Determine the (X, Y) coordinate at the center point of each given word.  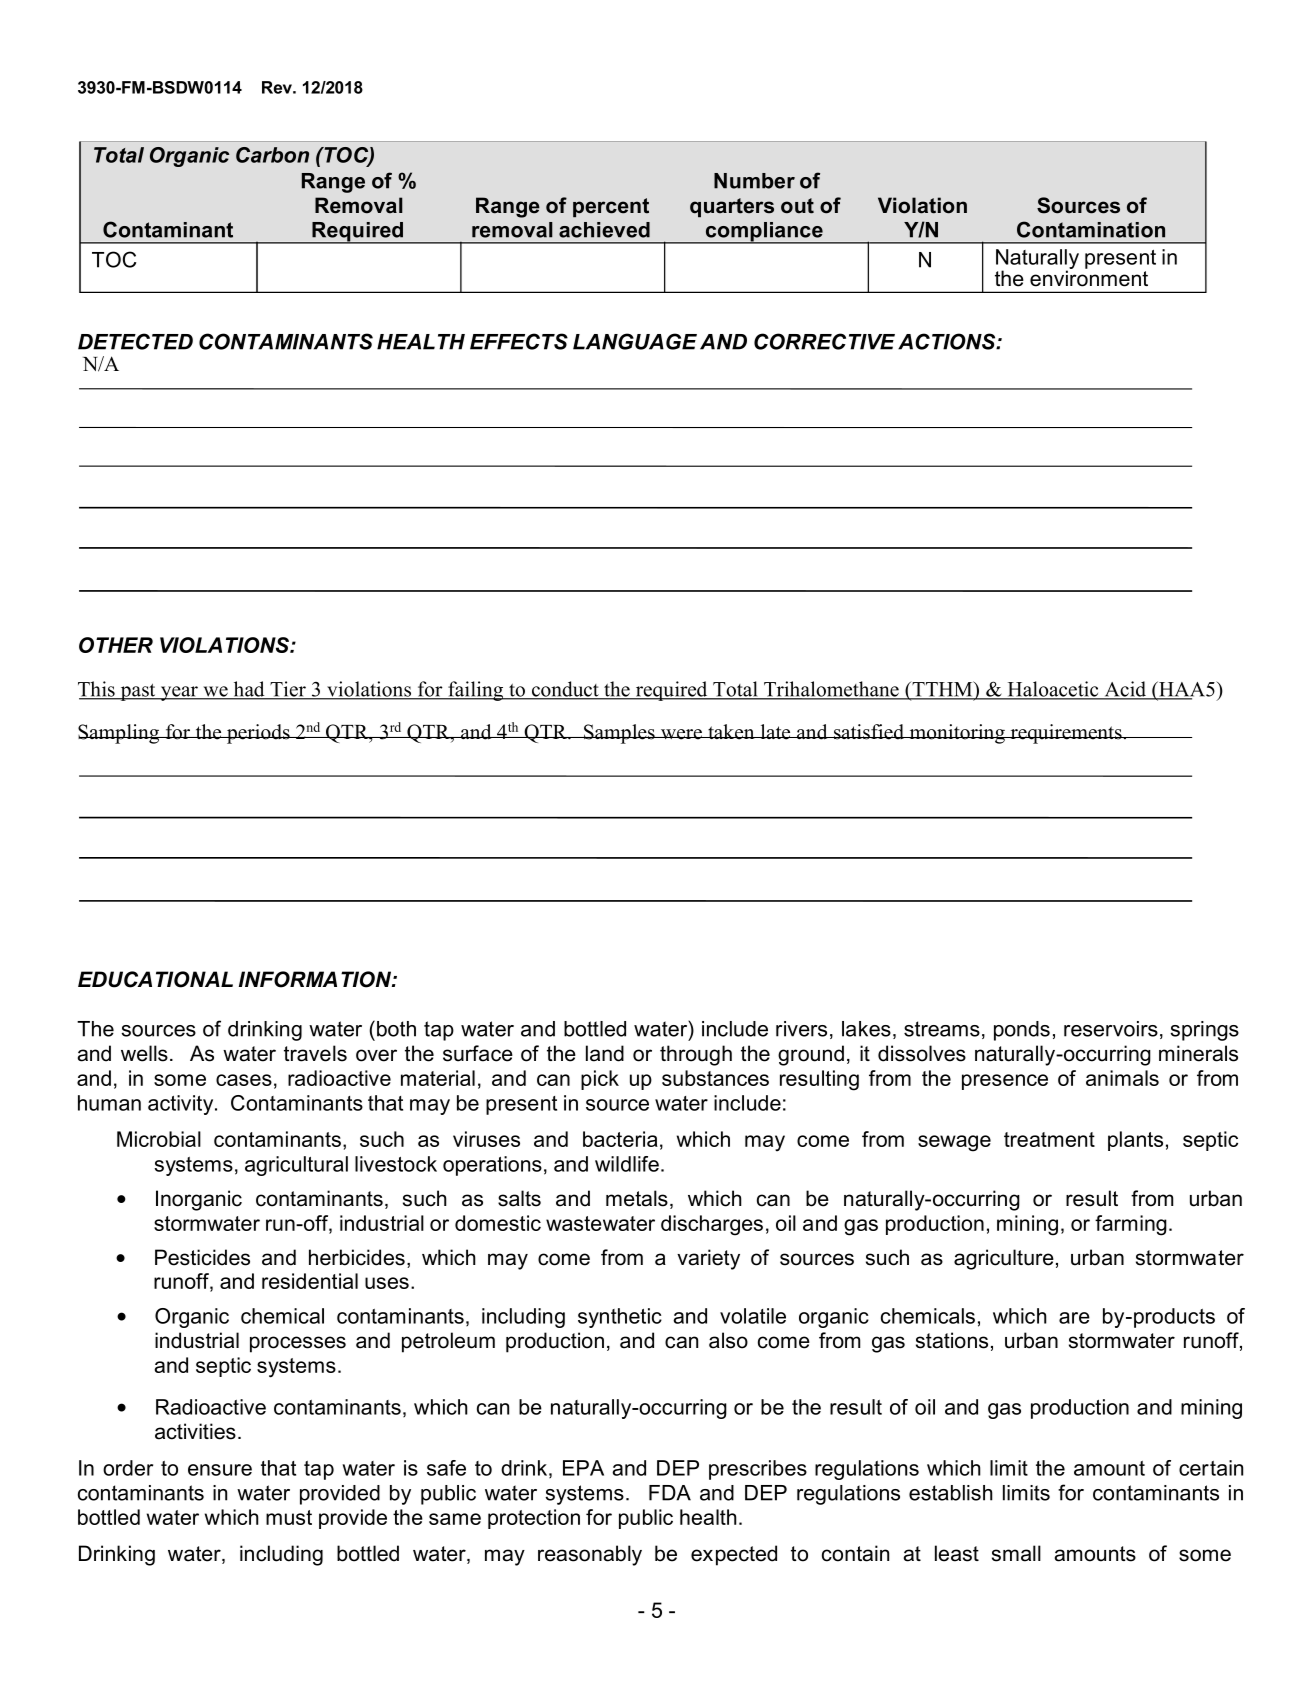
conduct (565, 690)
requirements (1066, 734)
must (289, 1517)
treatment (1049, 1139)
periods (258, 734)
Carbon (272, 155)
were (681, 734)
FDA (670, 1493)
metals (637, 1198)
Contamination (1091, 229)
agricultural (296, 1166)
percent (611, 208)
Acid (1125, 690)
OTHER (116, 645)
